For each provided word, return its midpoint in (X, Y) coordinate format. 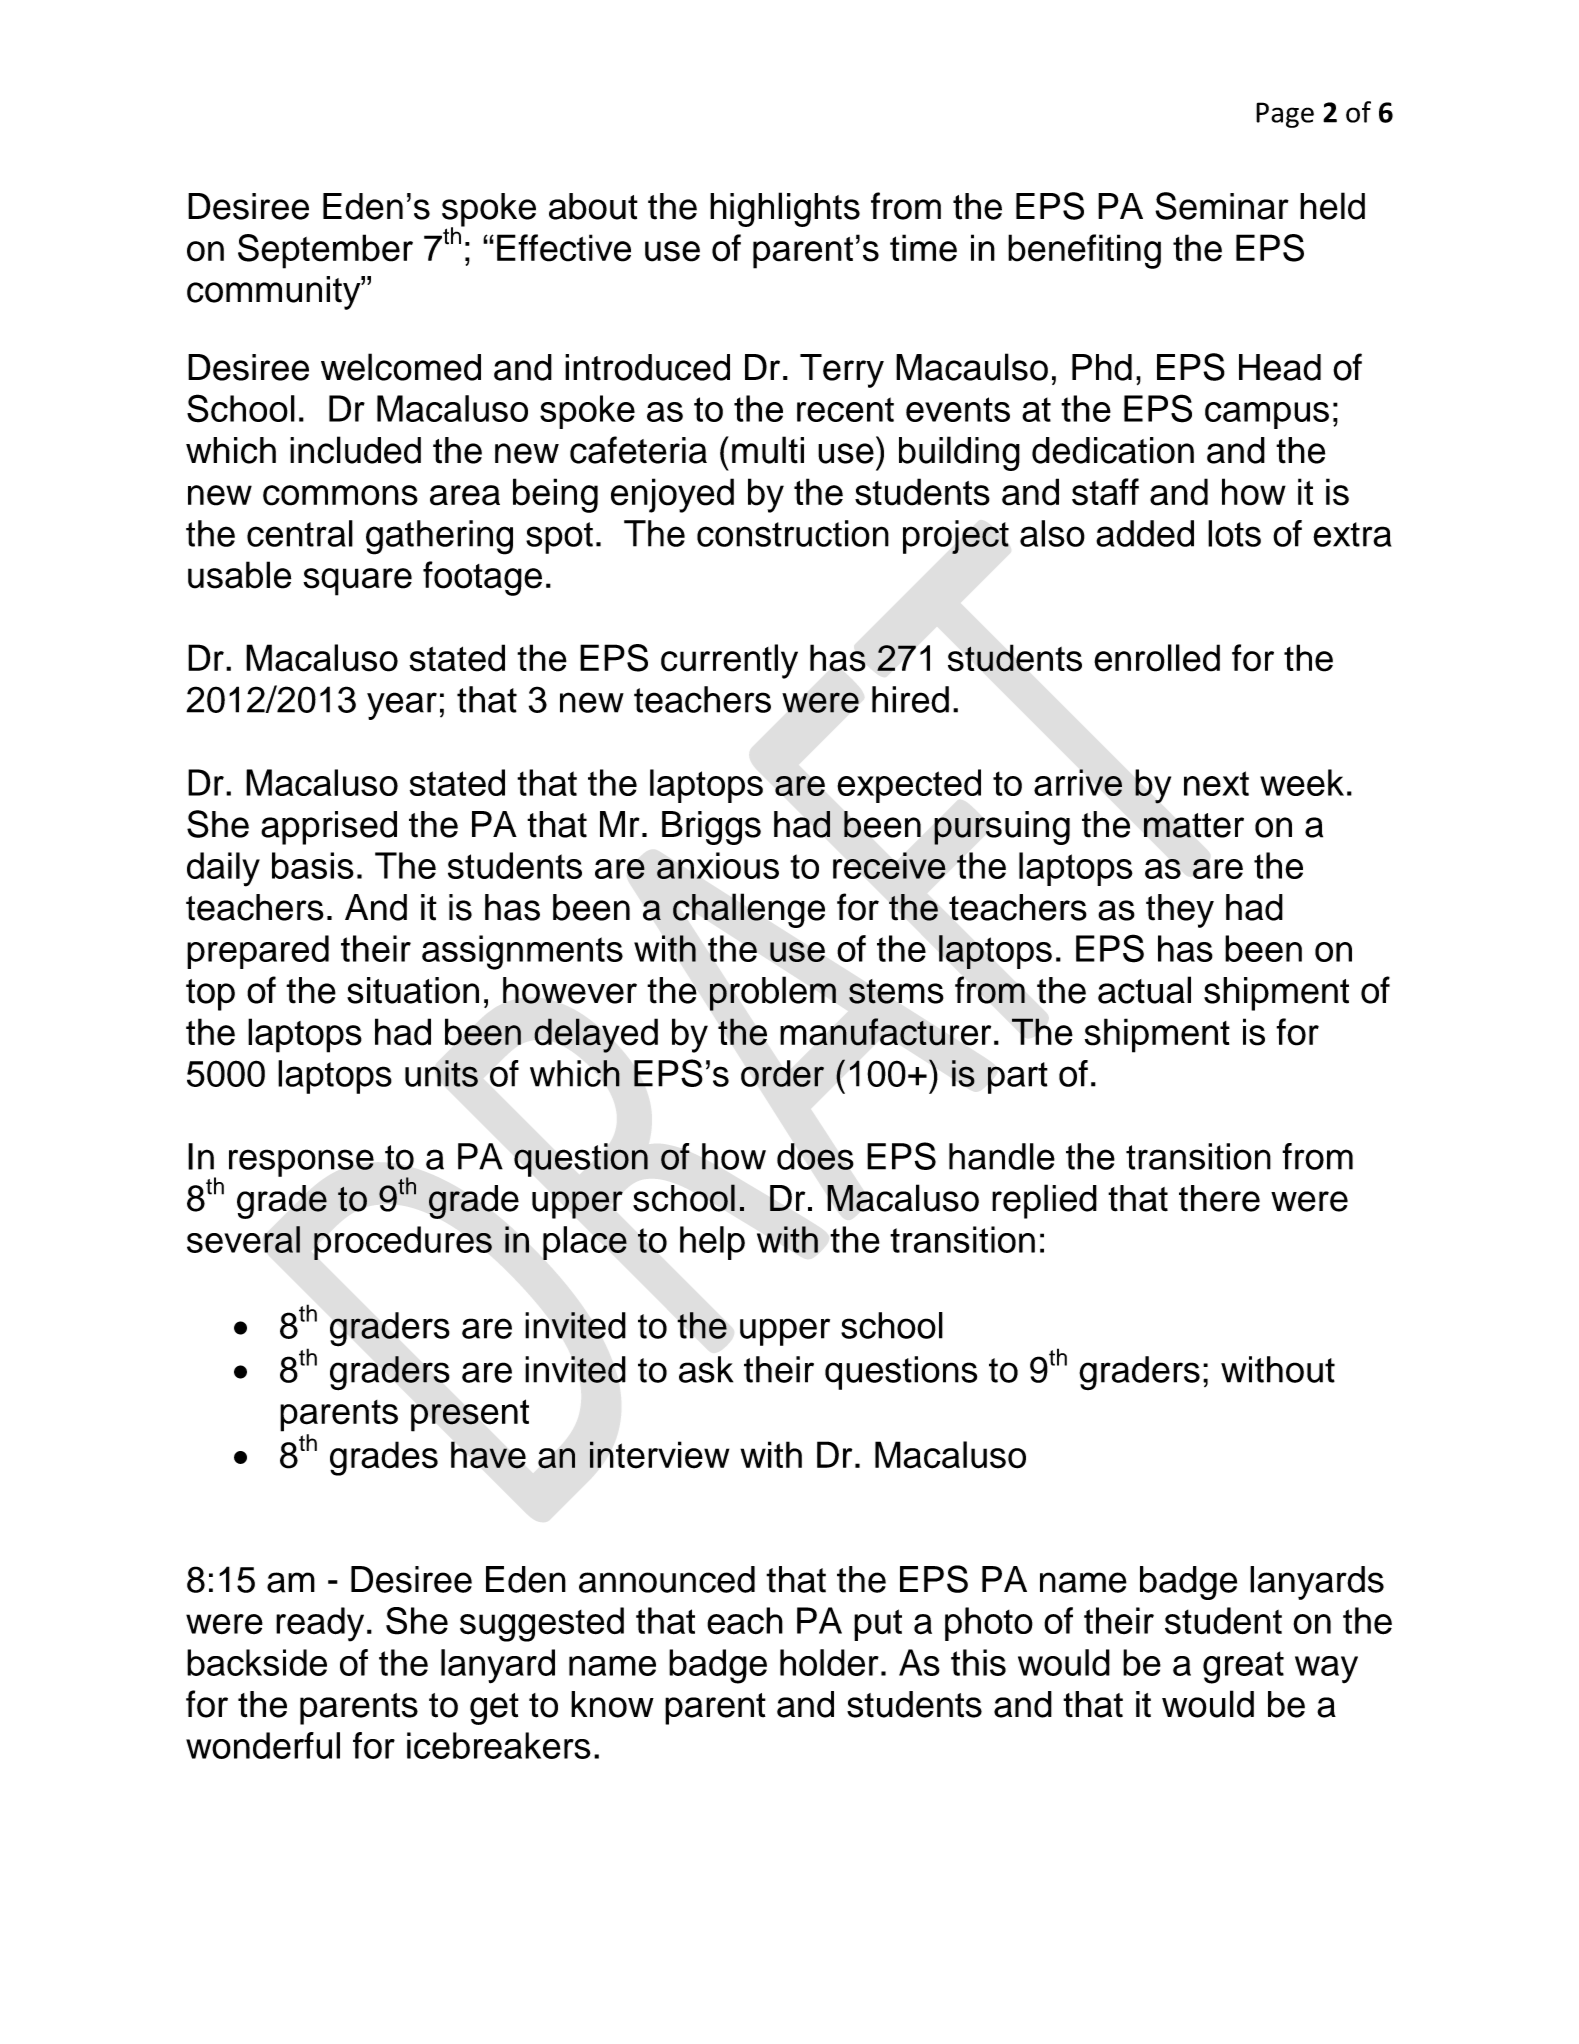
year (402, 706)
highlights (785, 209)
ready (320, 1624)
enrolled (1157, 658)
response (301, 1163)
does (815, 1156)
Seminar (1222, 206)
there (1219, 1198)
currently (729, 661)
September (325, 251)
